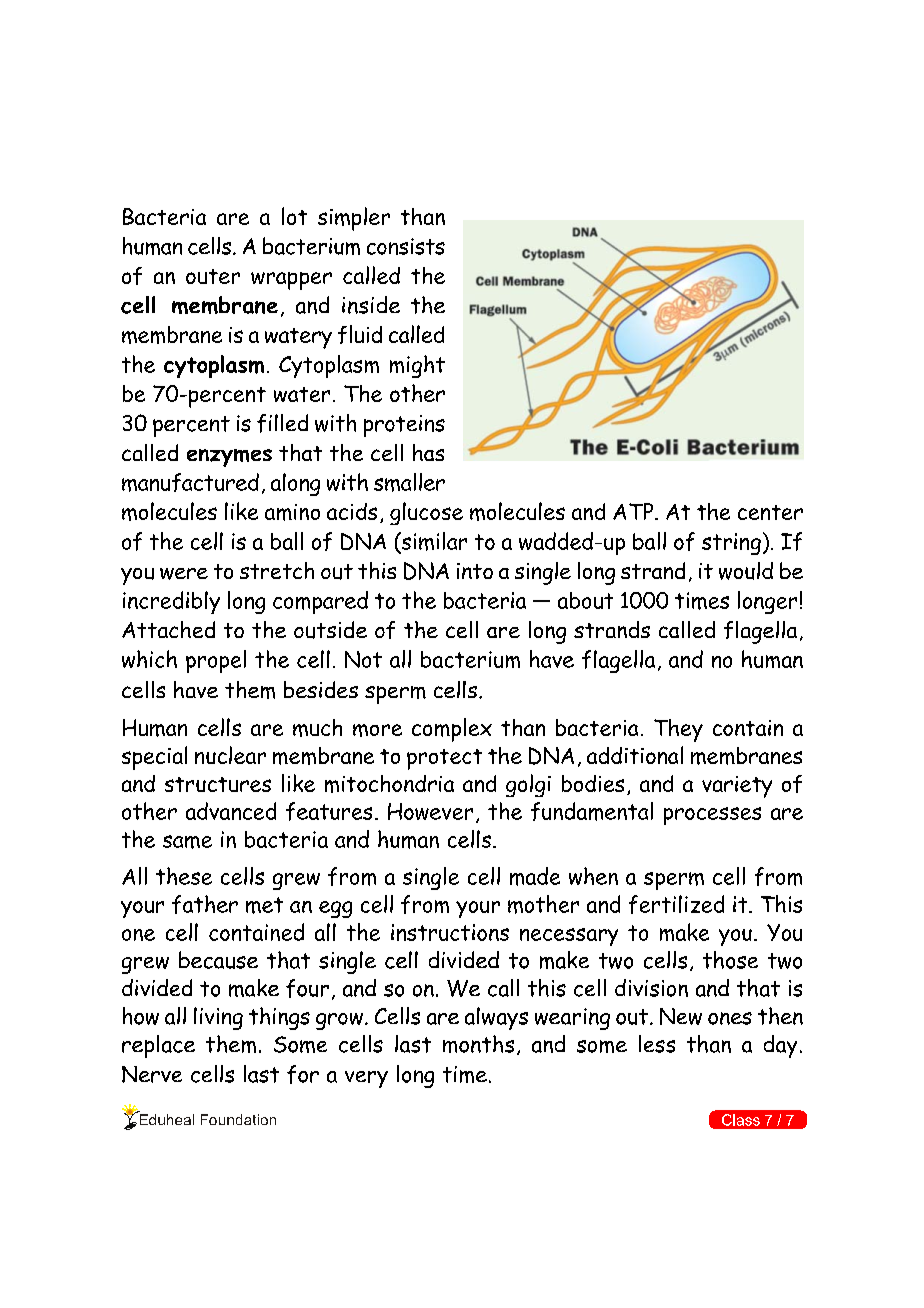 Image resolution: width=924 pixels, height=1308 pixels. I want to click on might, so click(417, 366).
